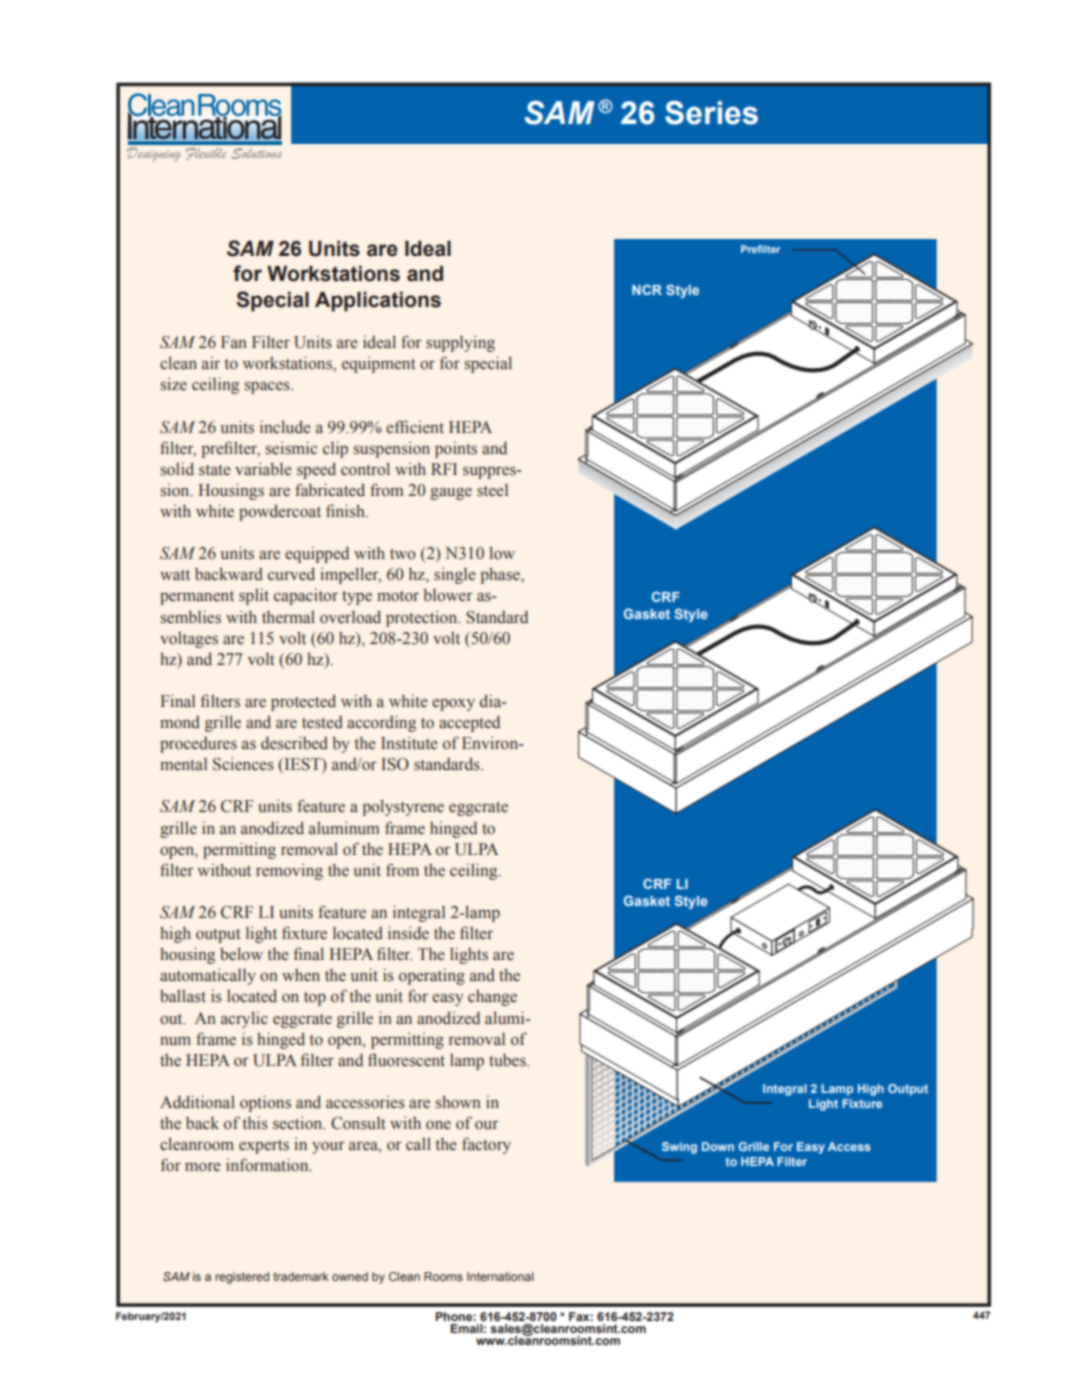 The height and width of the image is (1393, 1077). What do you see at coordinates (268, 387) in the image?
I see `spaces` at bounding box center [268, 387].
